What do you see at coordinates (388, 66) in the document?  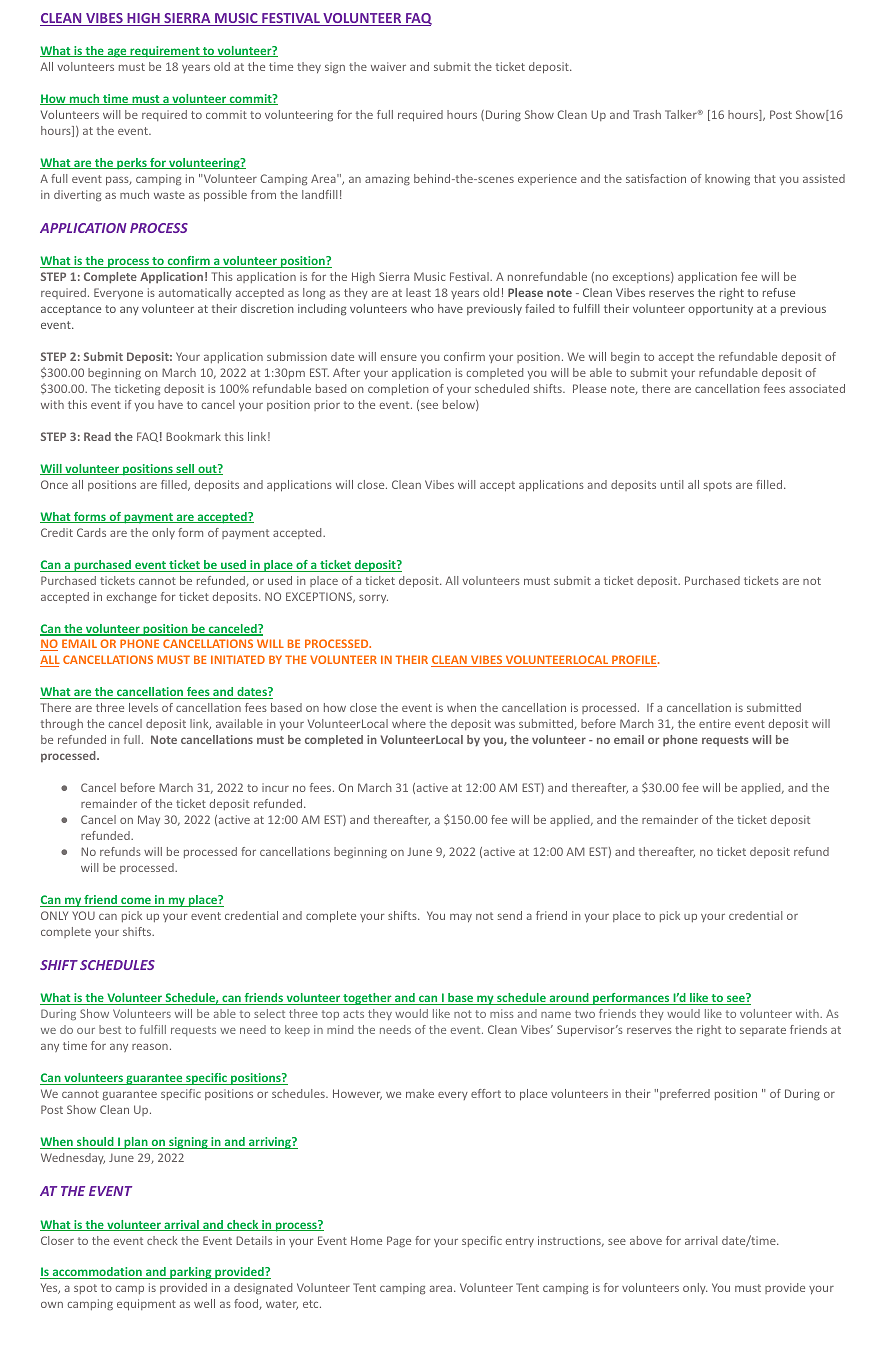 I see `waiver` at bounding box center [388, 66].
